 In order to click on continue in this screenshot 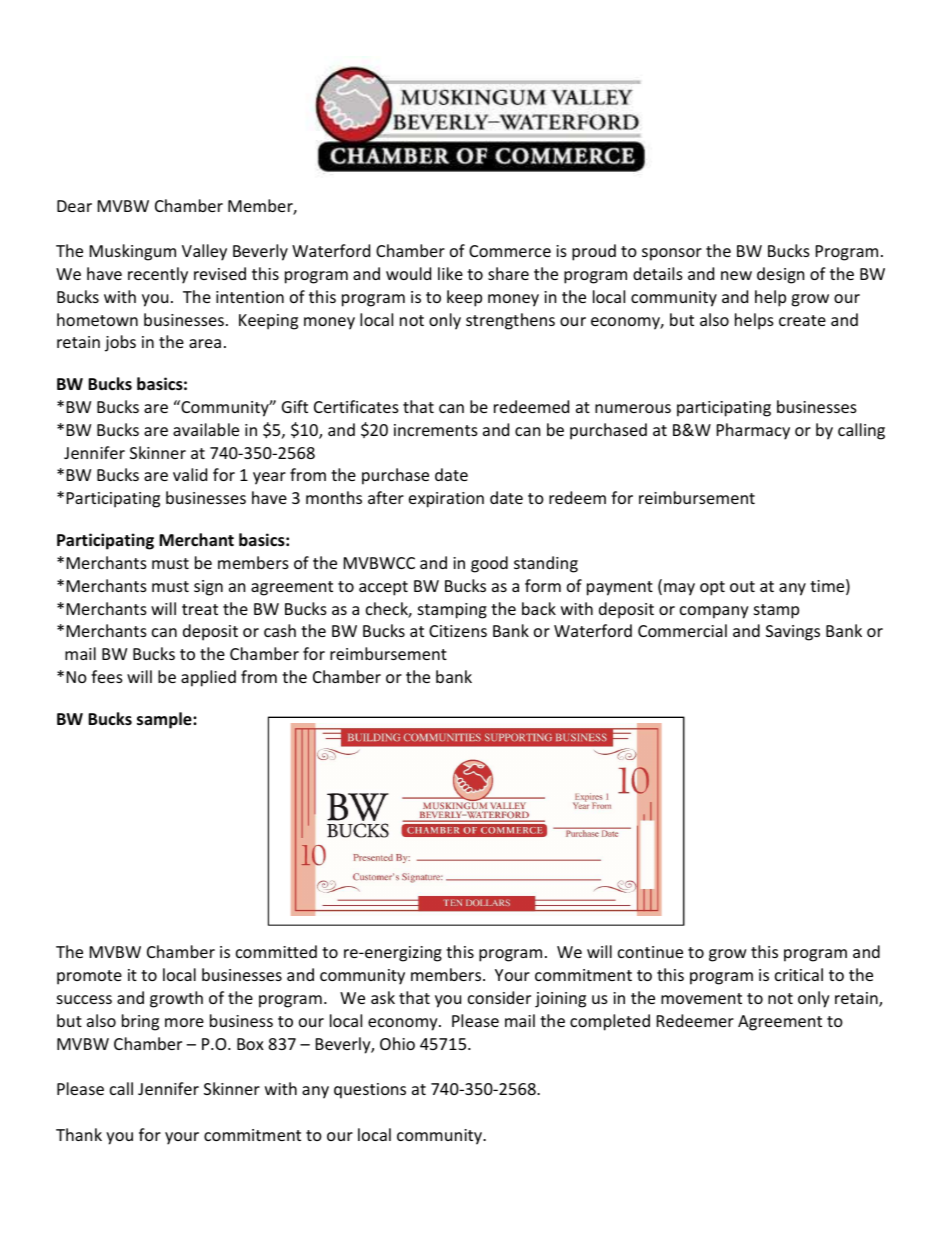, I will do `click(650, 952)`.
